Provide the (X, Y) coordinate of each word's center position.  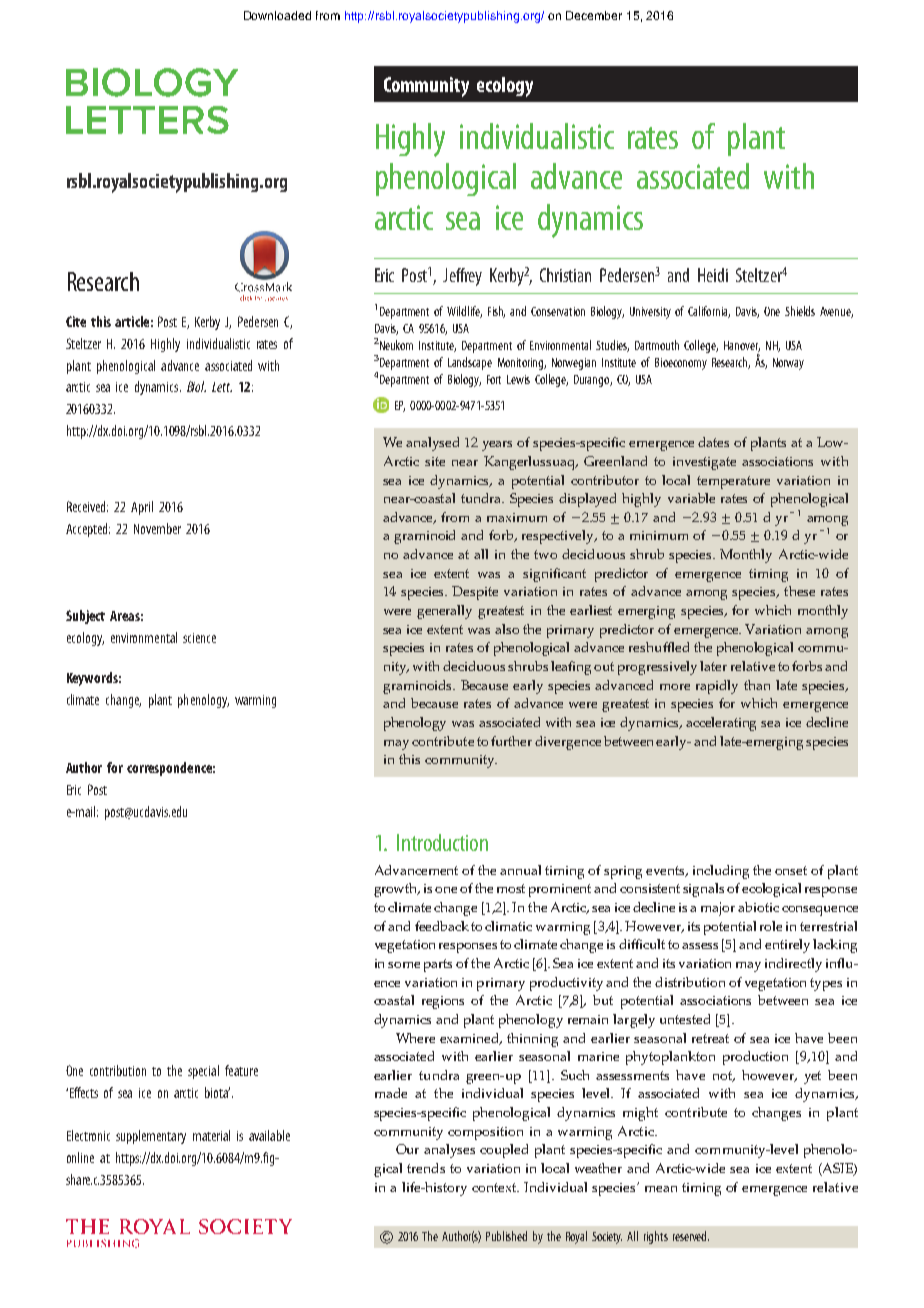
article (132, 321)
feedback (442, 926)
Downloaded (277, 15)
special (203, 1072)
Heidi (713, 275)
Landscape (470, 363)
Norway (788, 364)
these (799, 591)
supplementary (151, 1137)
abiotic (758, 907)
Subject (85, 617)
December (594, 15)
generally (444, 612)
